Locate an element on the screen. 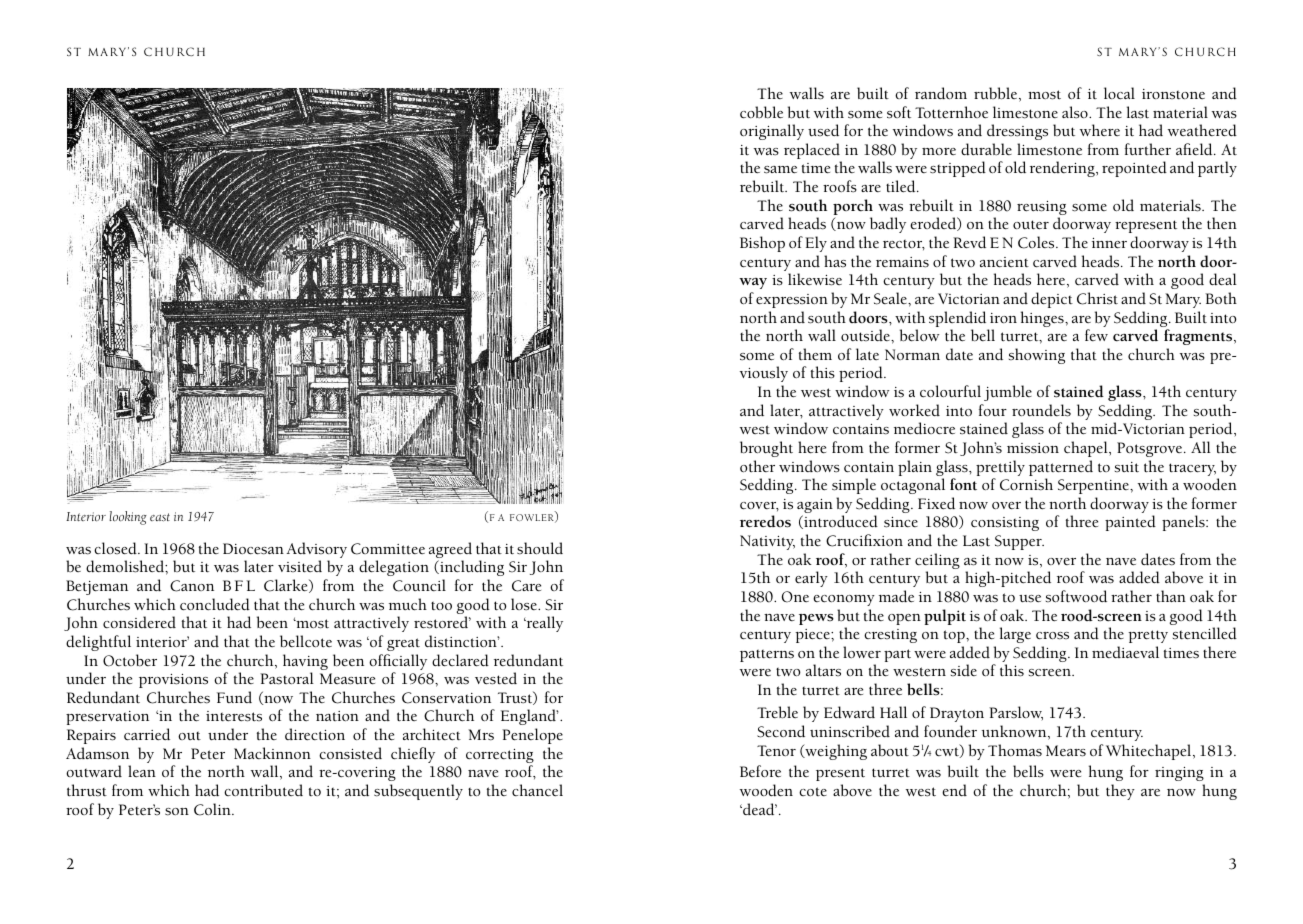 The width and height of the screenshot is (1303, 924). Before is located at coordinates (760, 771).
